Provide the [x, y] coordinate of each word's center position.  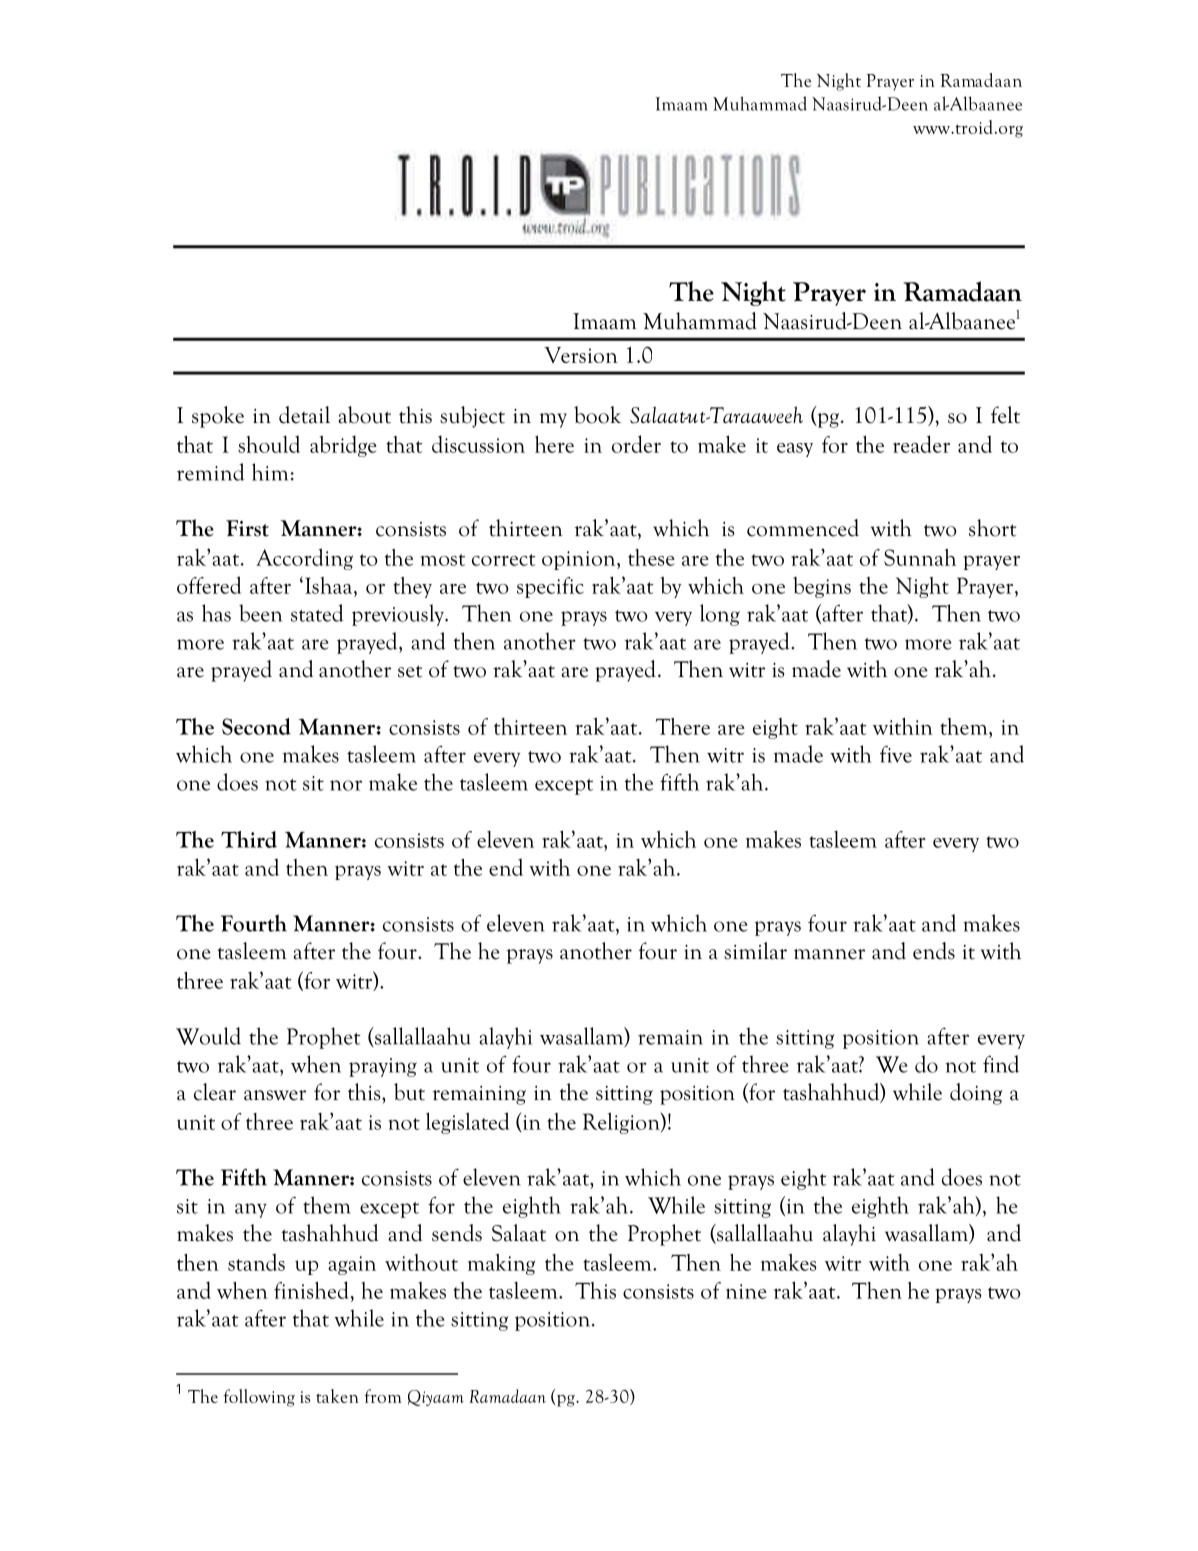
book [597, 415]
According [304, 559]
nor [346, 785]
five [896, 754]
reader [921, 444]
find [1001, 1064]
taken [337, 1396]
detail [304, 415]
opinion [580, 560]
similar [755, 951]
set [410, 671]
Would [208, 1036]
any [251, 1210]
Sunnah [920, 557]
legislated [467, 1123]
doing [976, 1094]
